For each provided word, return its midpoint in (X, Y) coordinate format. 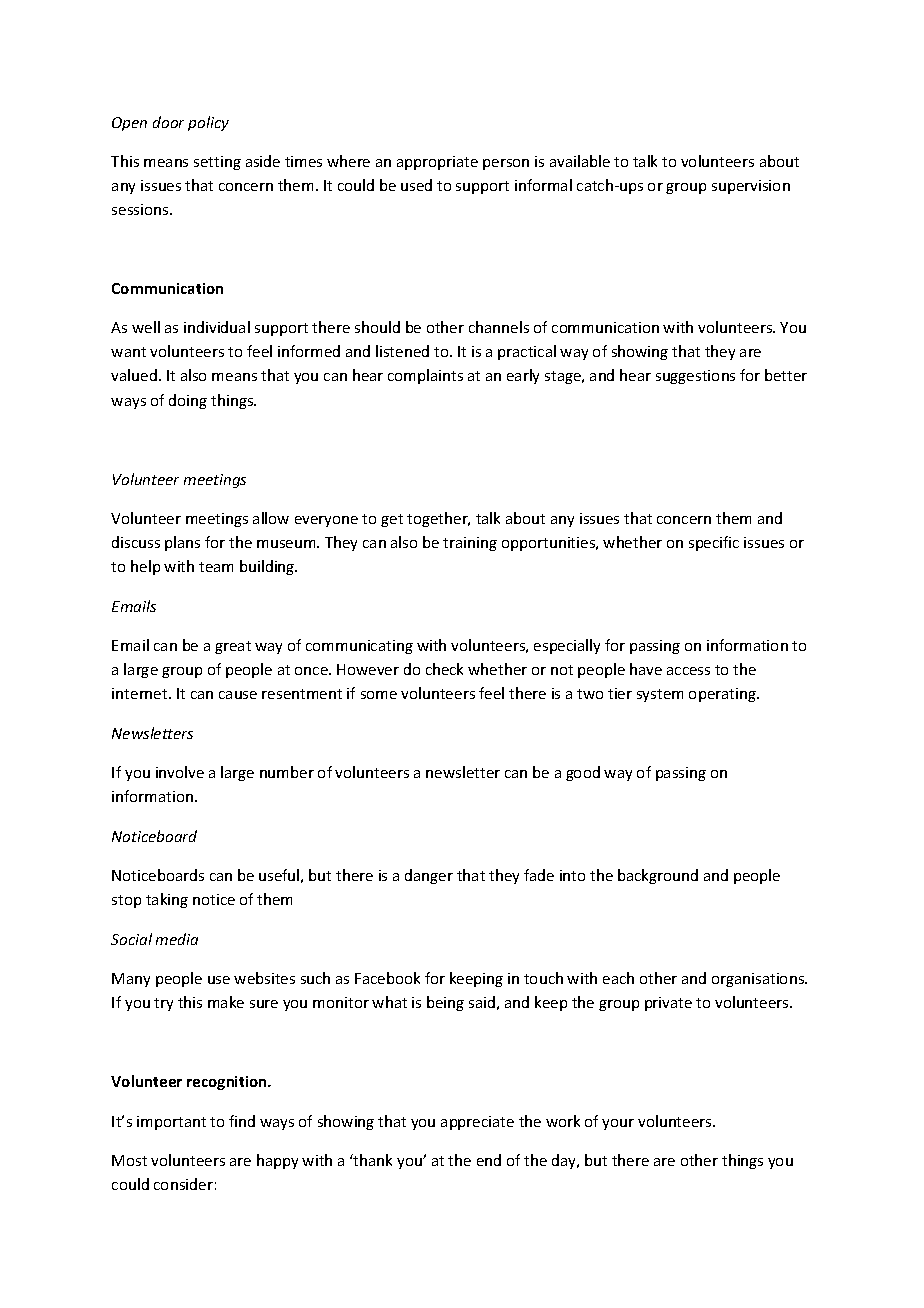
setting (217, 163)
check (444, 669)
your (618, 1124)
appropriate (437, 163)
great (233, 647)
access (688, 671)
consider (183, 1184)
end (489, 1160)
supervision (751, 187)
